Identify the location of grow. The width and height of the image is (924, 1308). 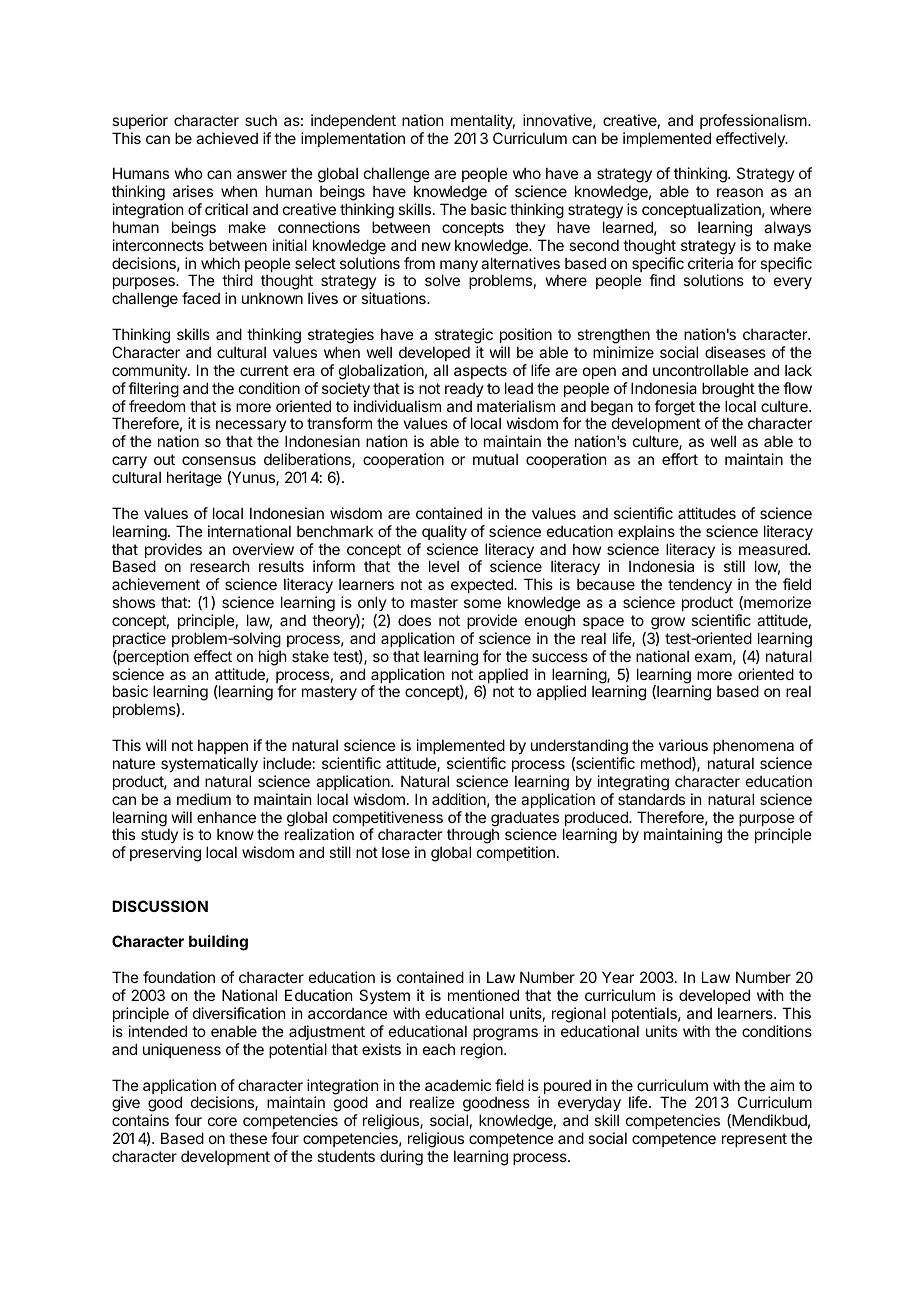
(668, 623).
